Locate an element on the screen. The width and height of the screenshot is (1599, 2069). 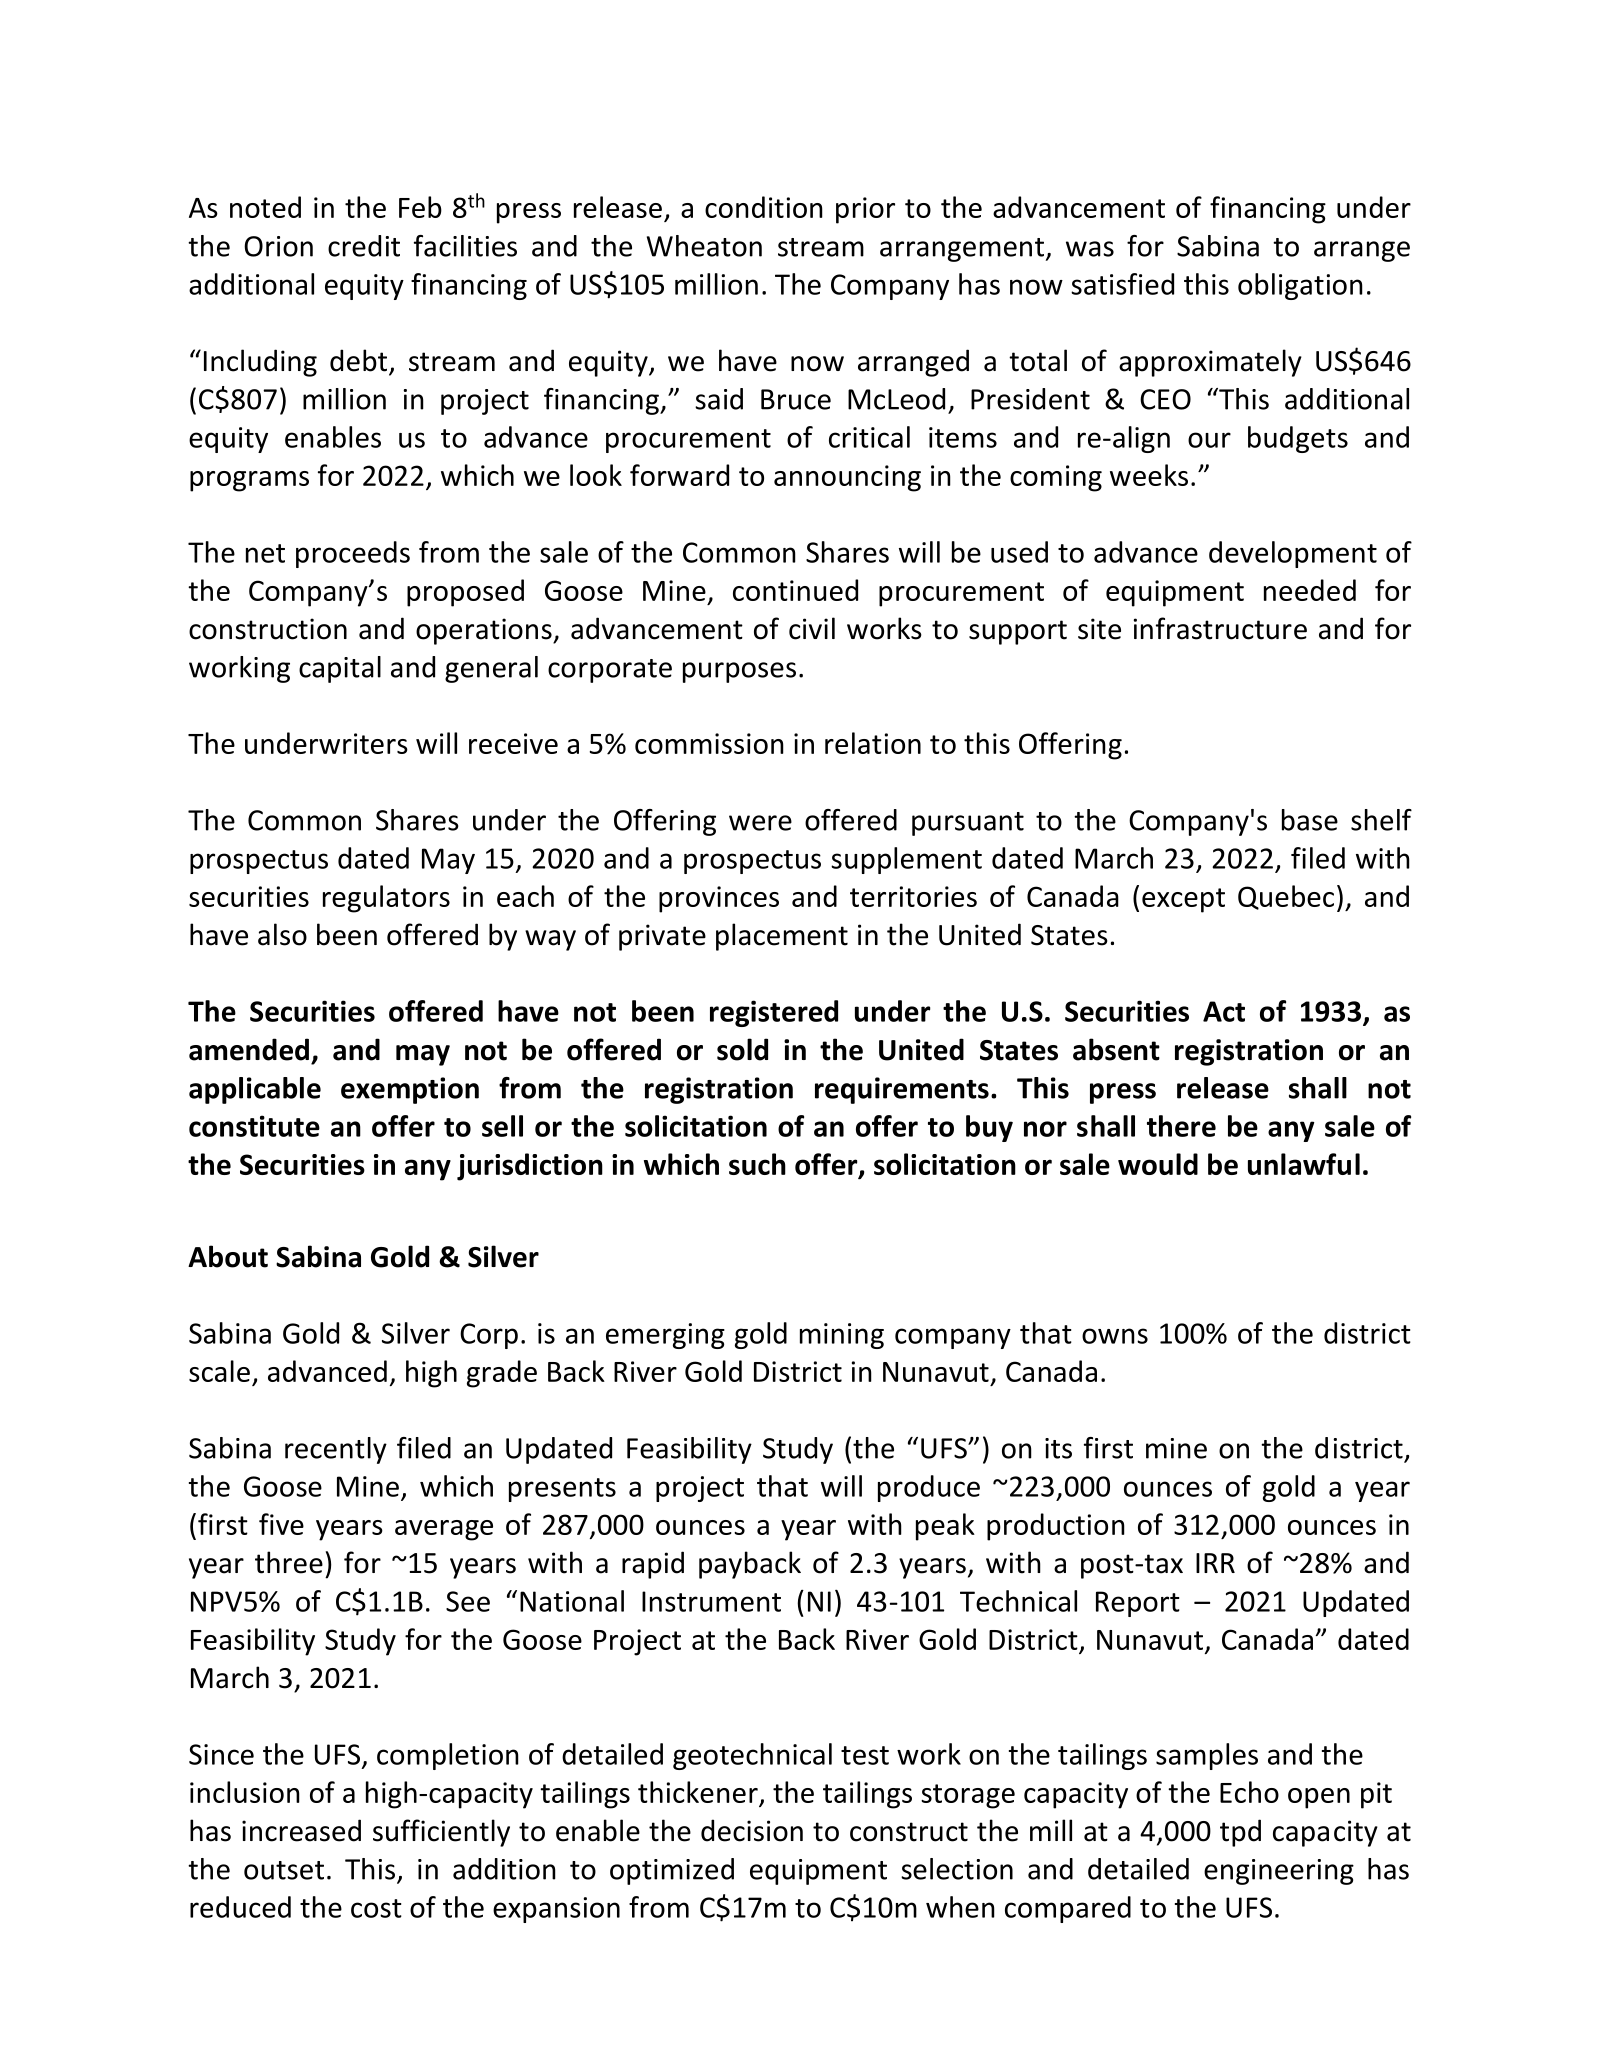
base is located at coordinates (1310, 820).
